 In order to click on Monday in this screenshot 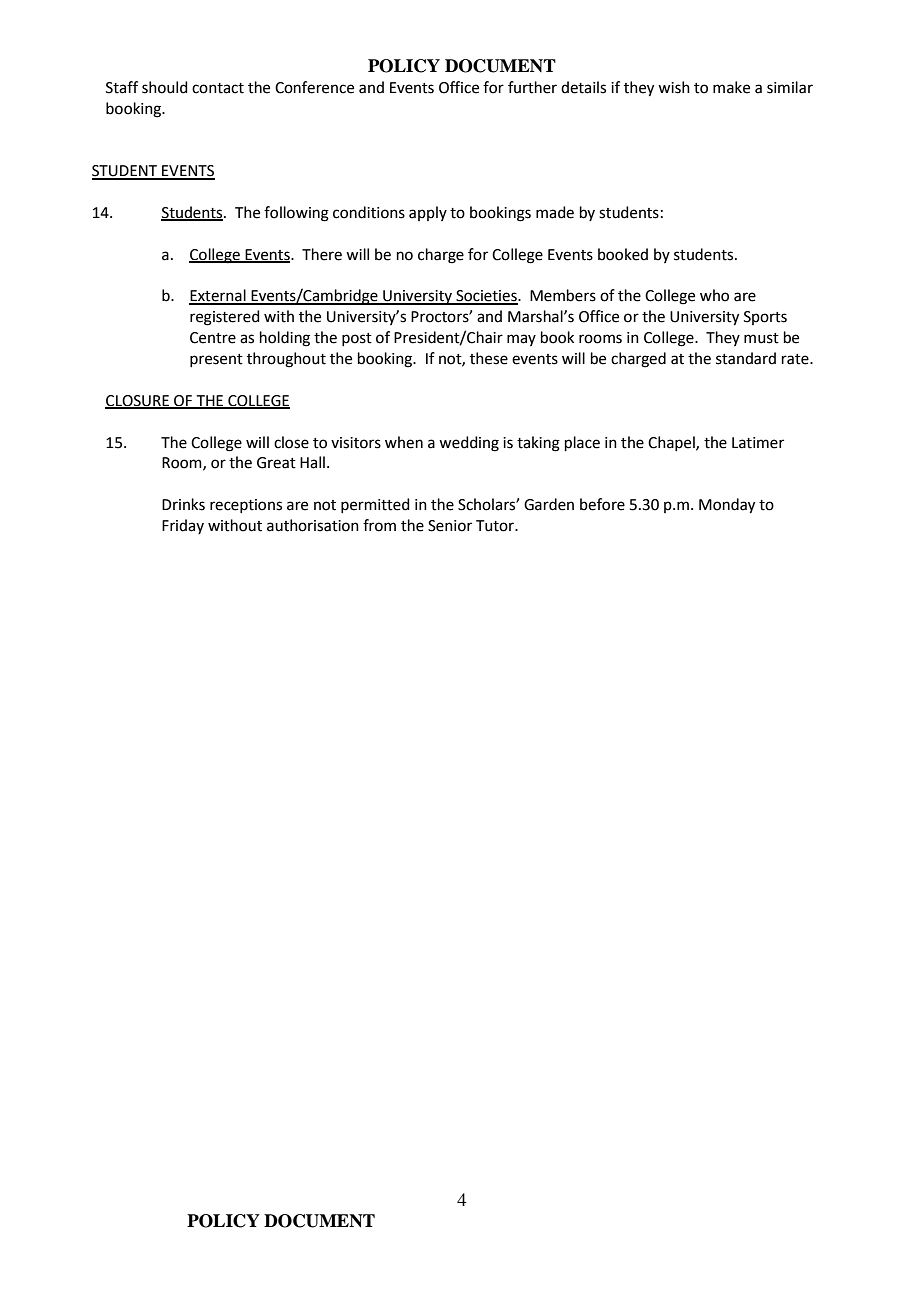, I will do `click(727, 506)`.
